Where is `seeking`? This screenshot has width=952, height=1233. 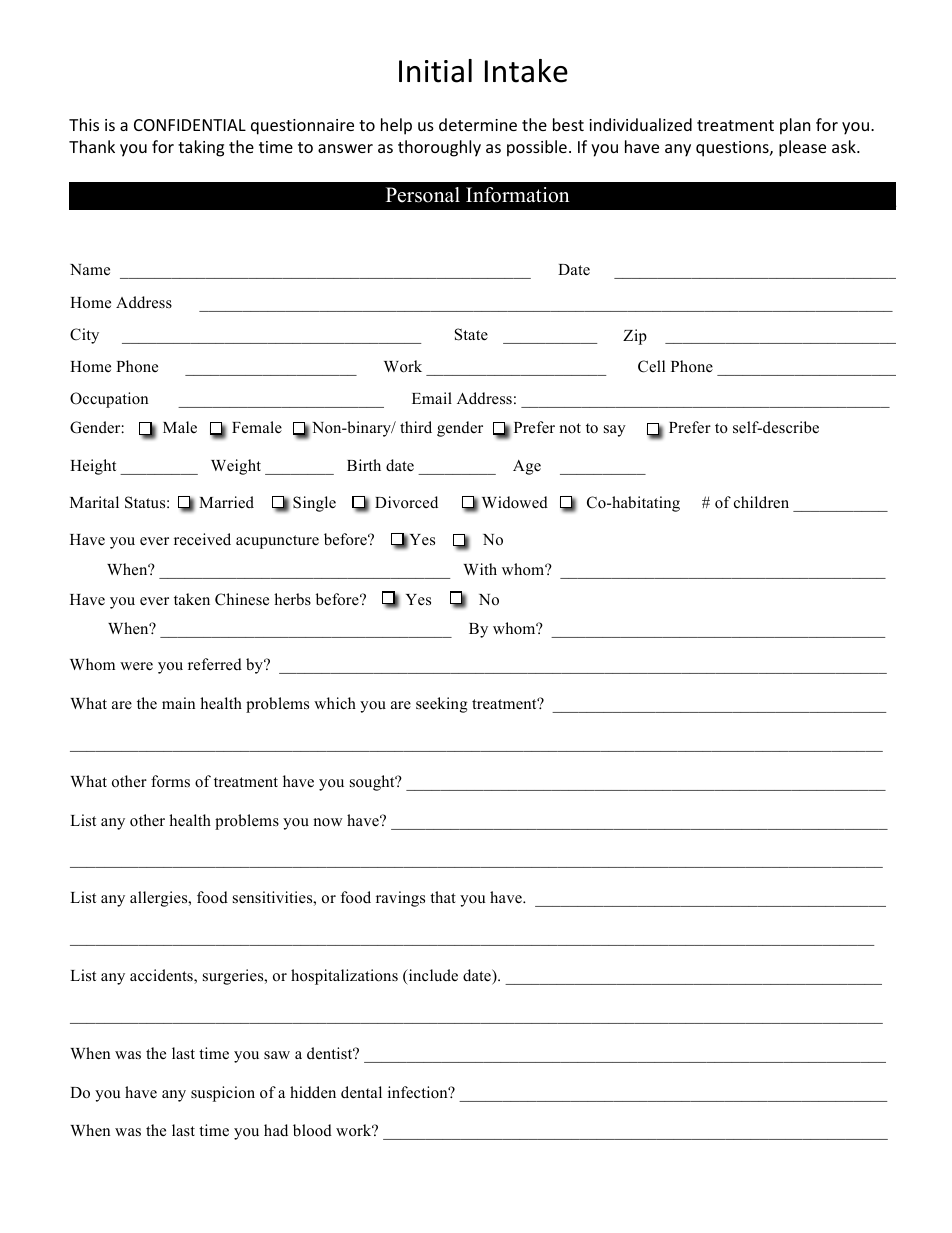
seeking is located at coordinates (442, 705).
